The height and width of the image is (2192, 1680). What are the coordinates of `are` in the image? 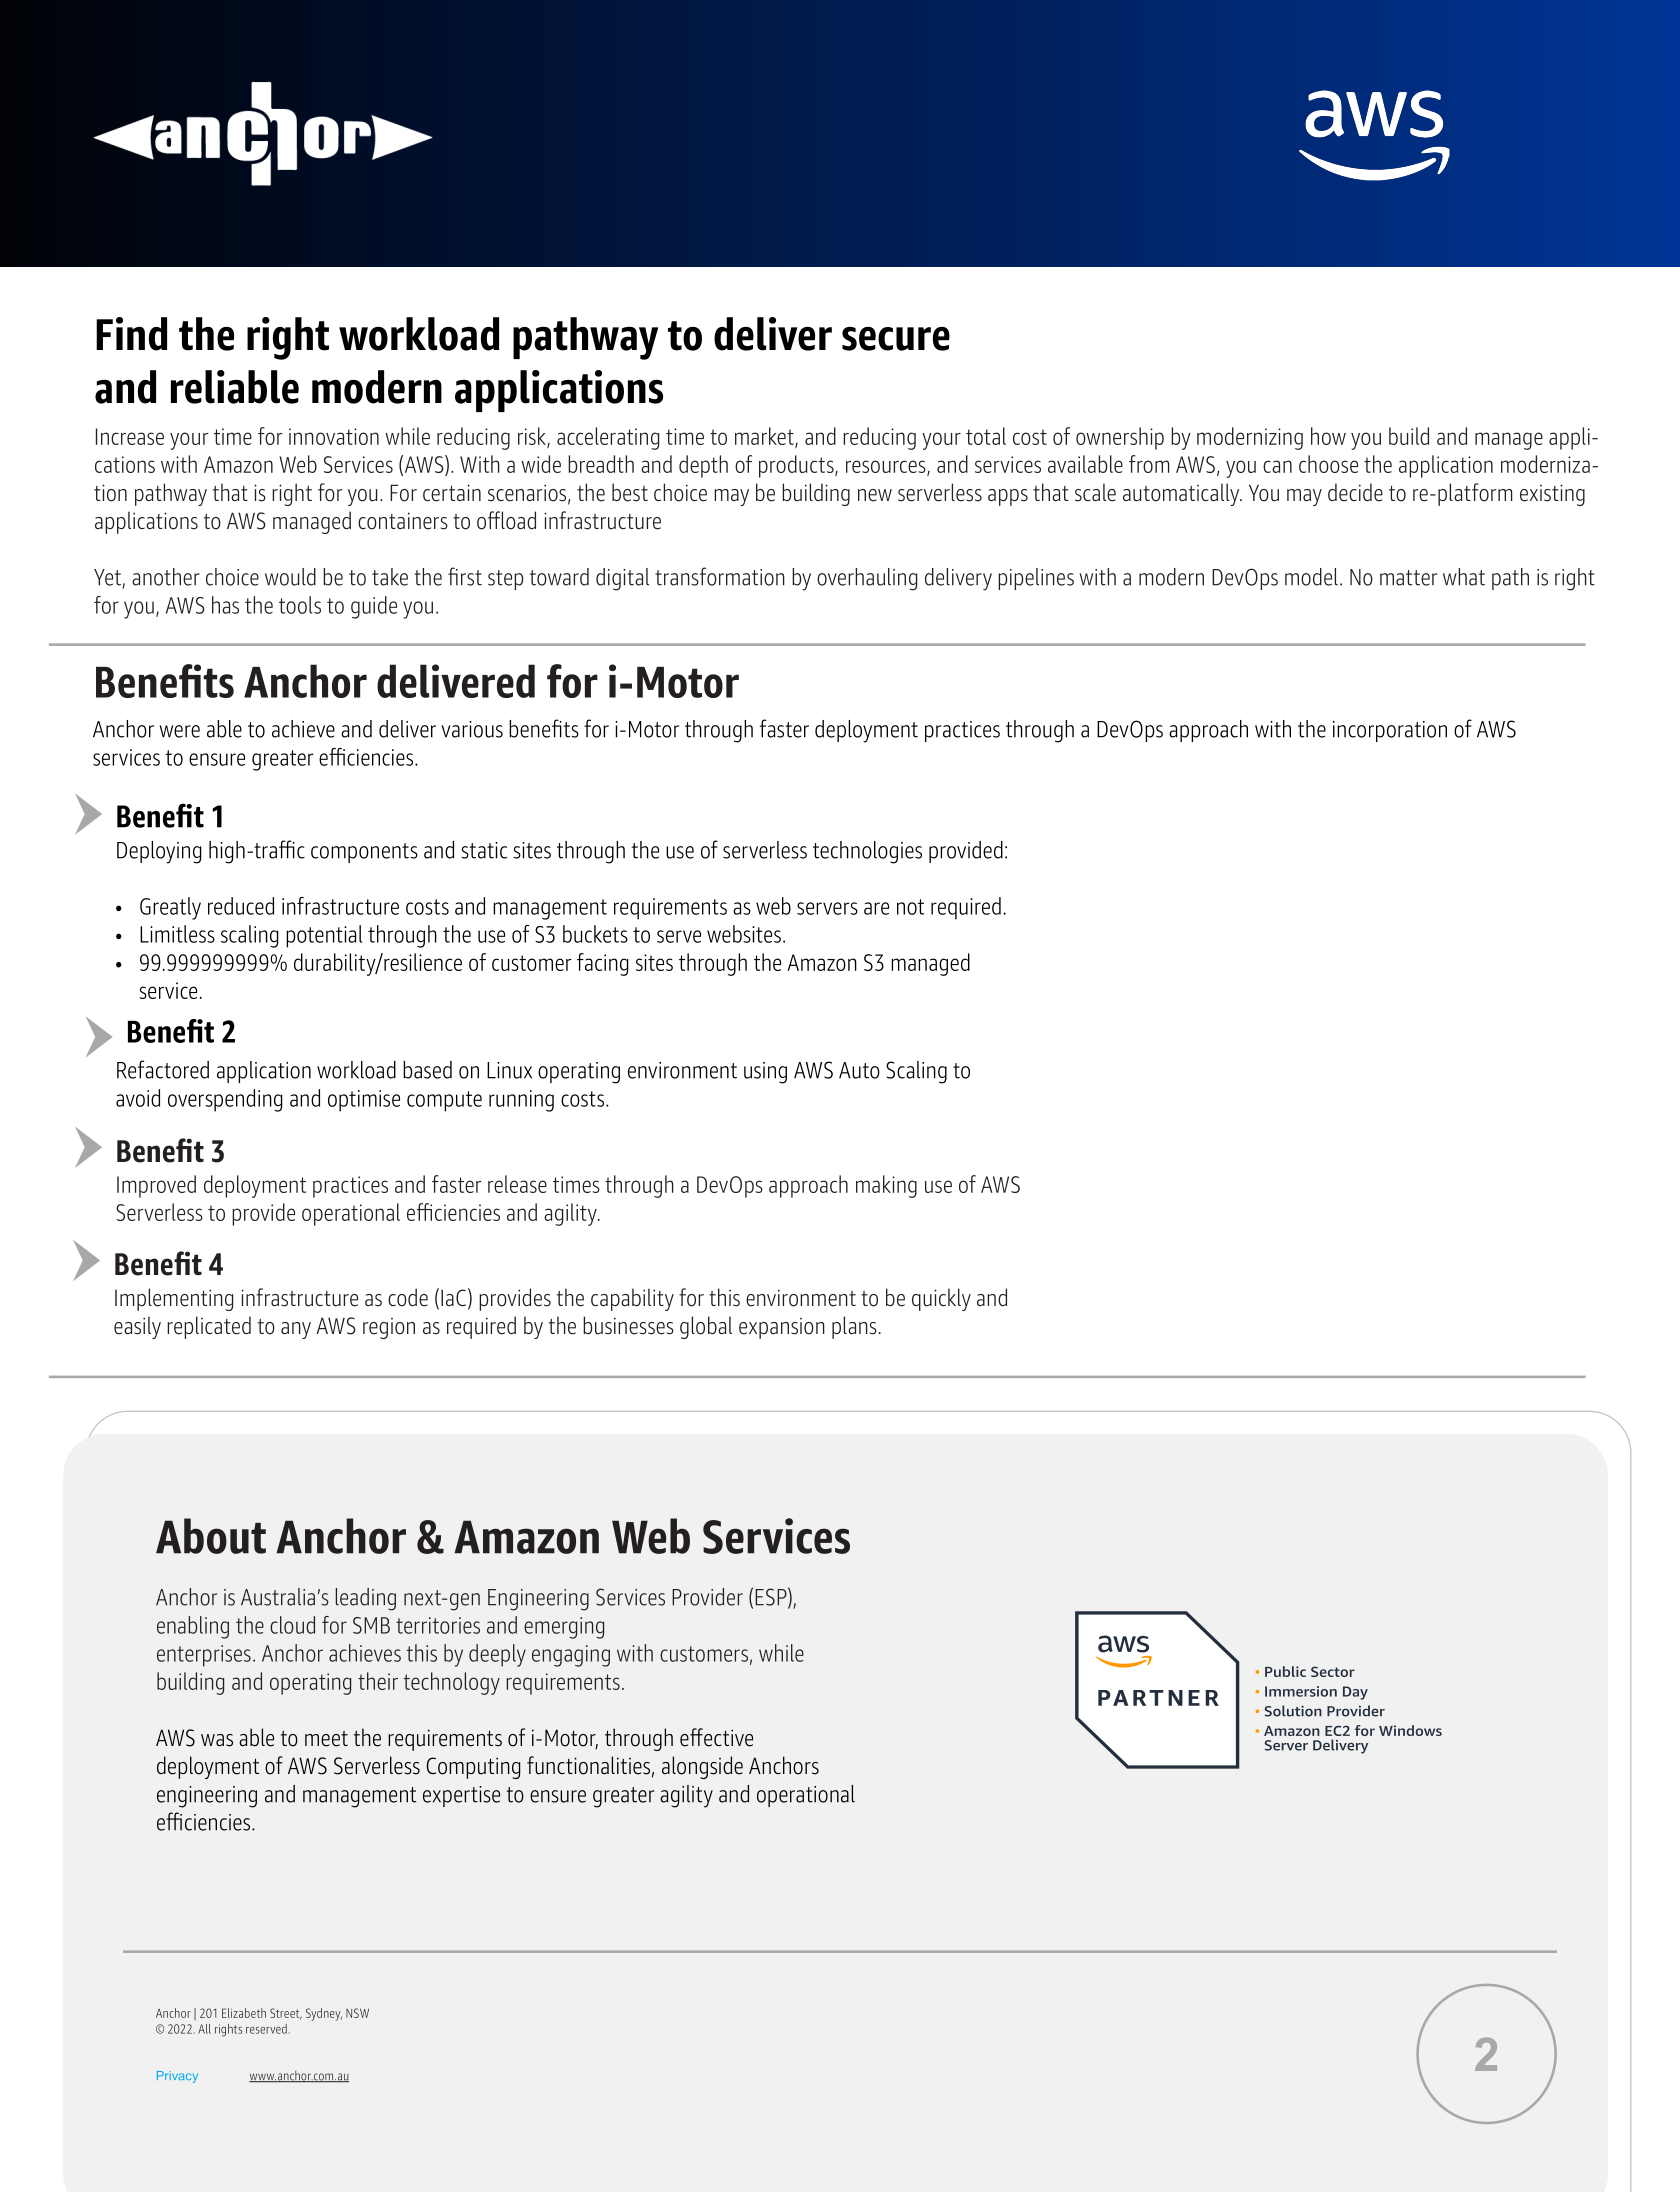 It's located at (876, 908).
